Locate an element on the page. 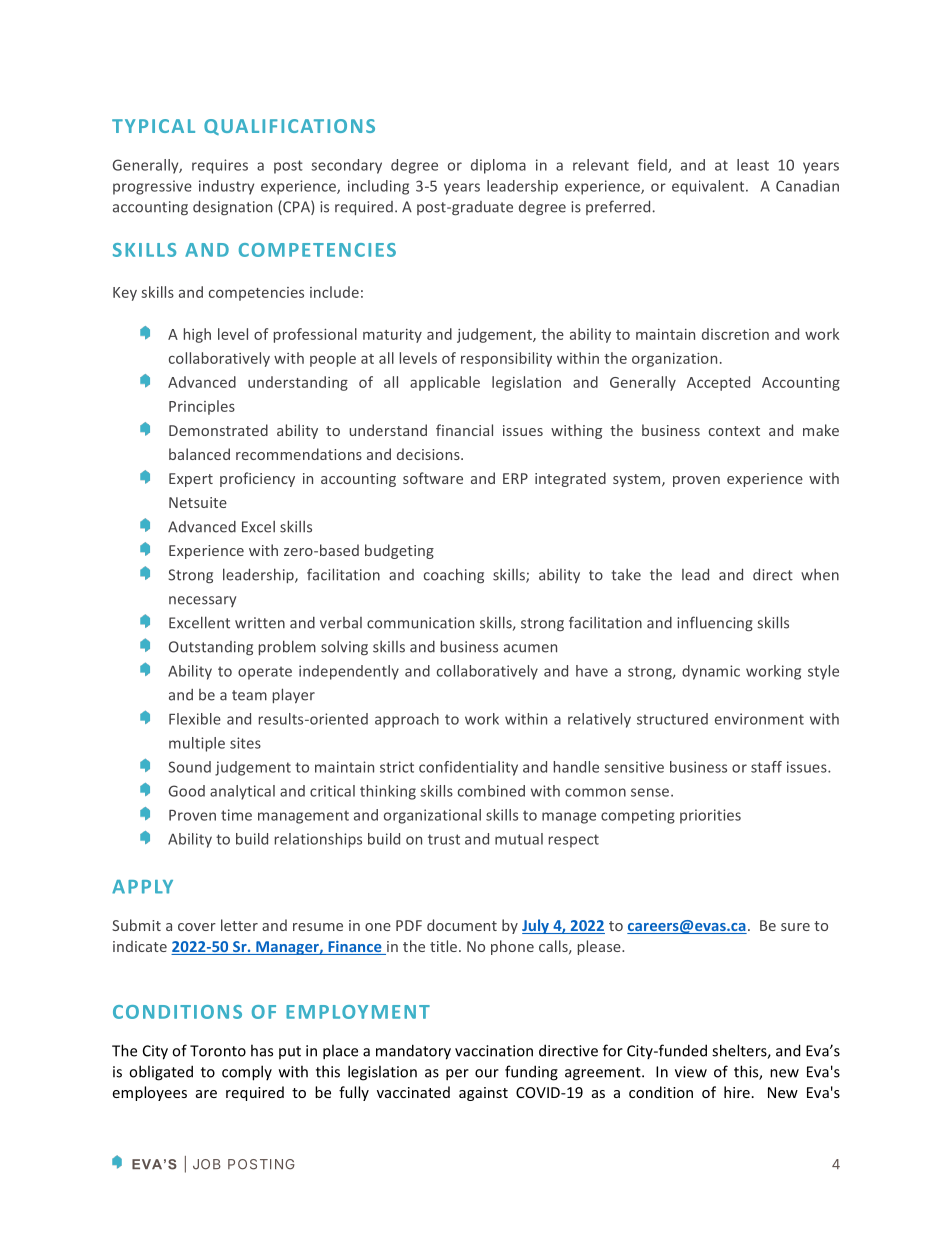 The height and width of the page is (1233, 952). when is located at coordinates (820, 575).
